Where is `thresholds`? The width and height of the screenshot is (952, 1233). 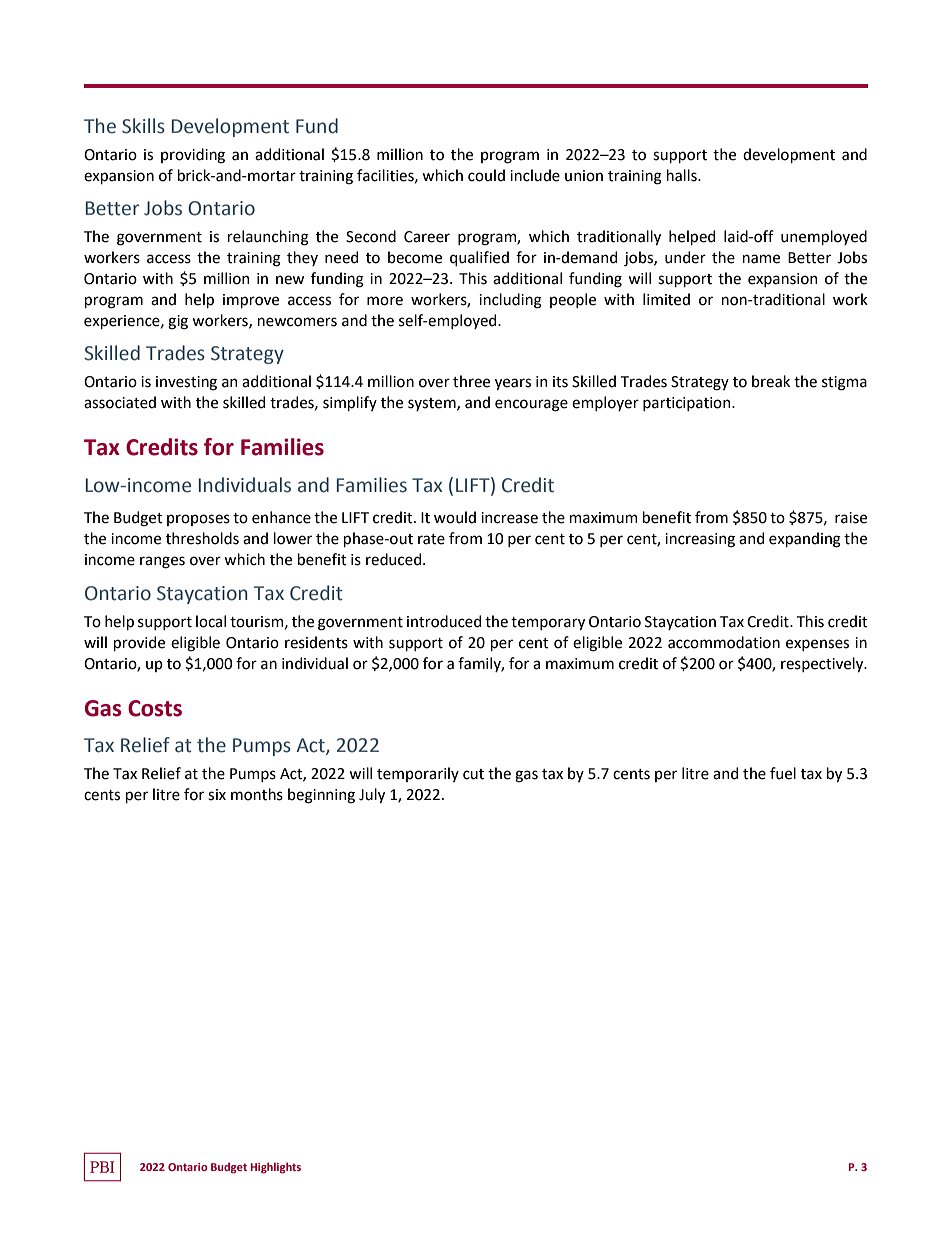 thresholds is located at coordinates (202, 538).
